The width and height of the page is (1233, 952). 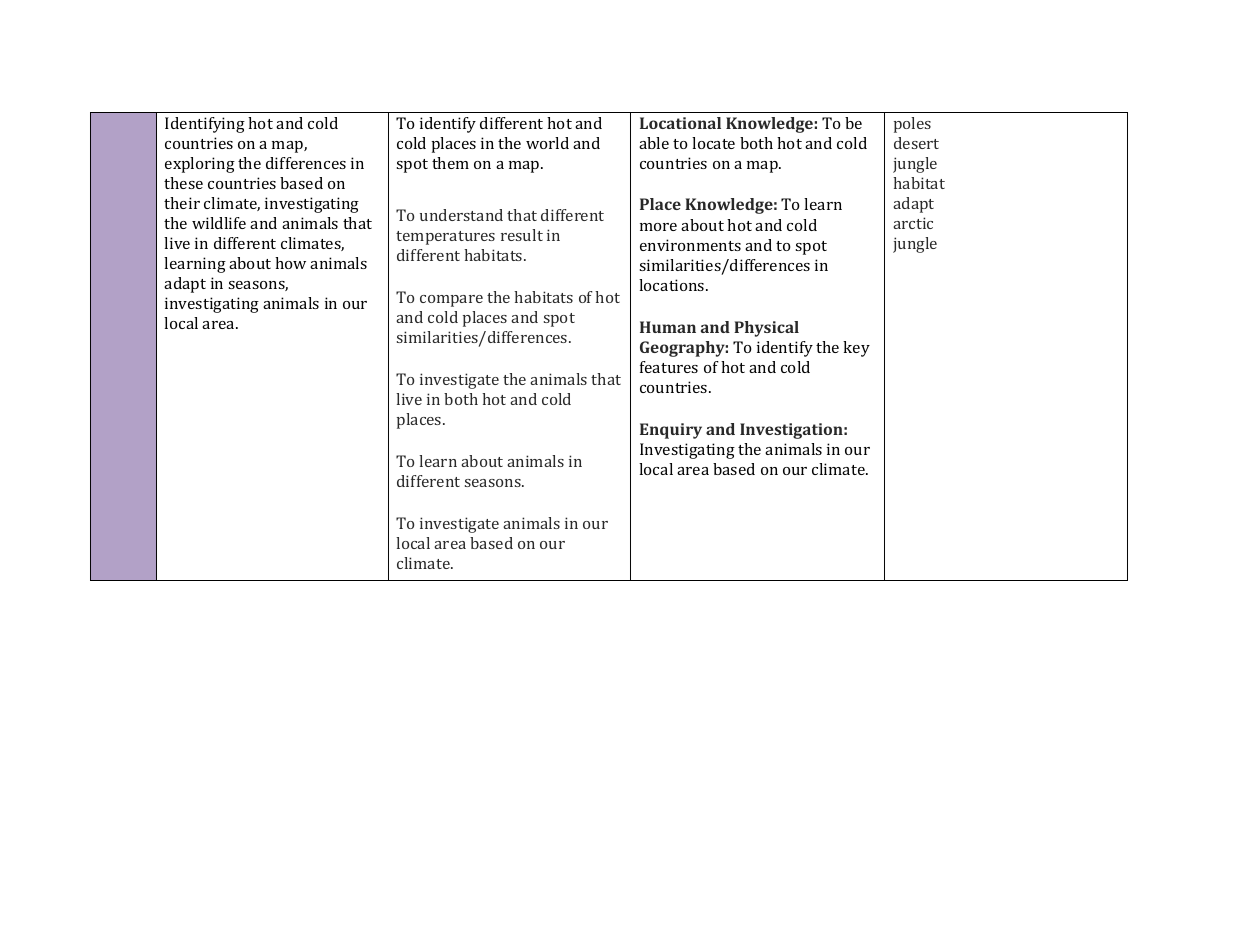 What do you see at coordinates (668, 327) in the page?
I see `Human` at bounding box center [668, 327].
